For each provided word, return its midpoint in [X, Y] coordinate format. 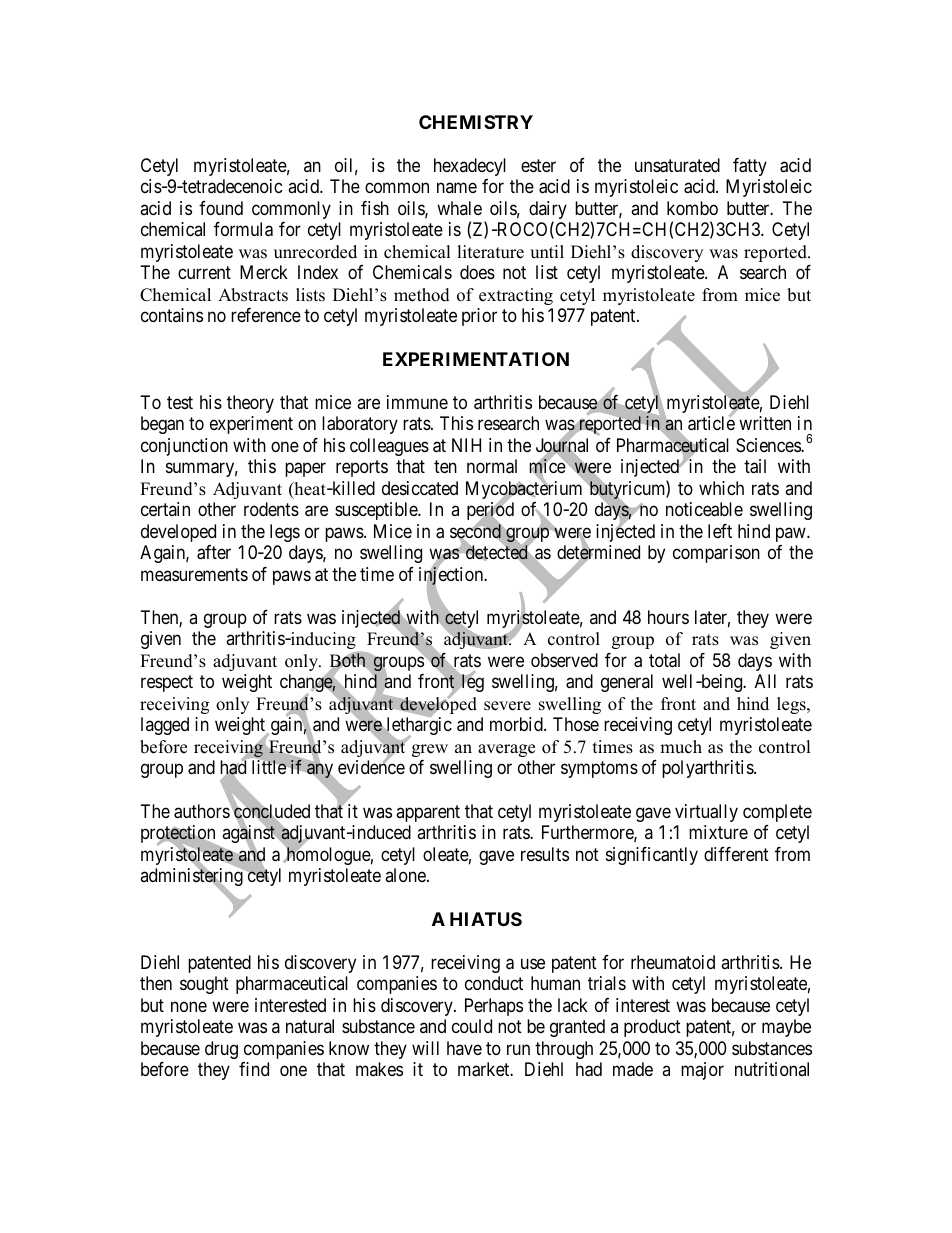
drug [221, 1050]
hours [668, 617]
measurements [194, 574]
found [221, 208]
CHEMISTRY [476, 122]
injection [452, 577]
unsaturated [677, 165]
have [464, 1048]
